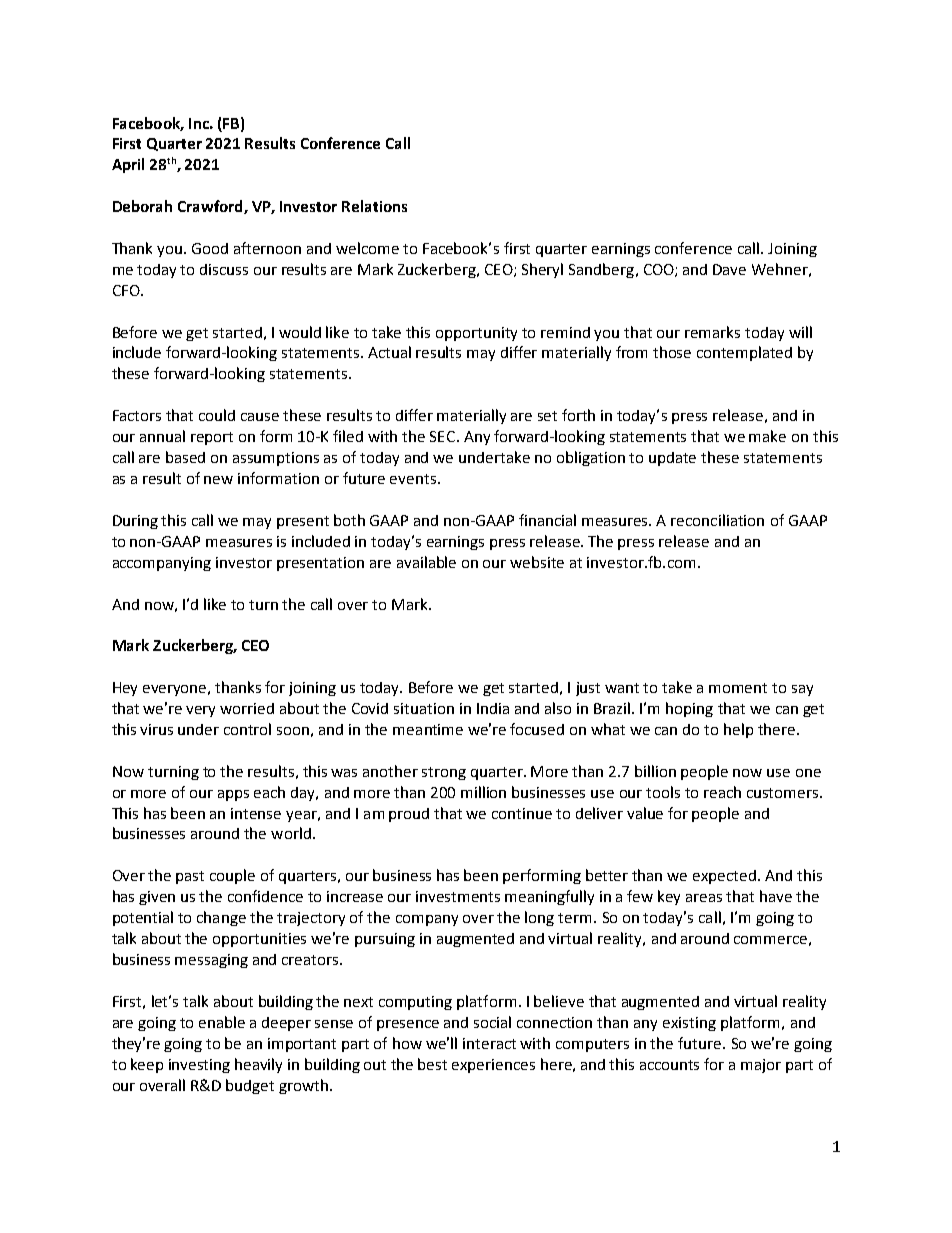 The image size is (952, 1233). I want to click on experiences, so click(493, 1066).
